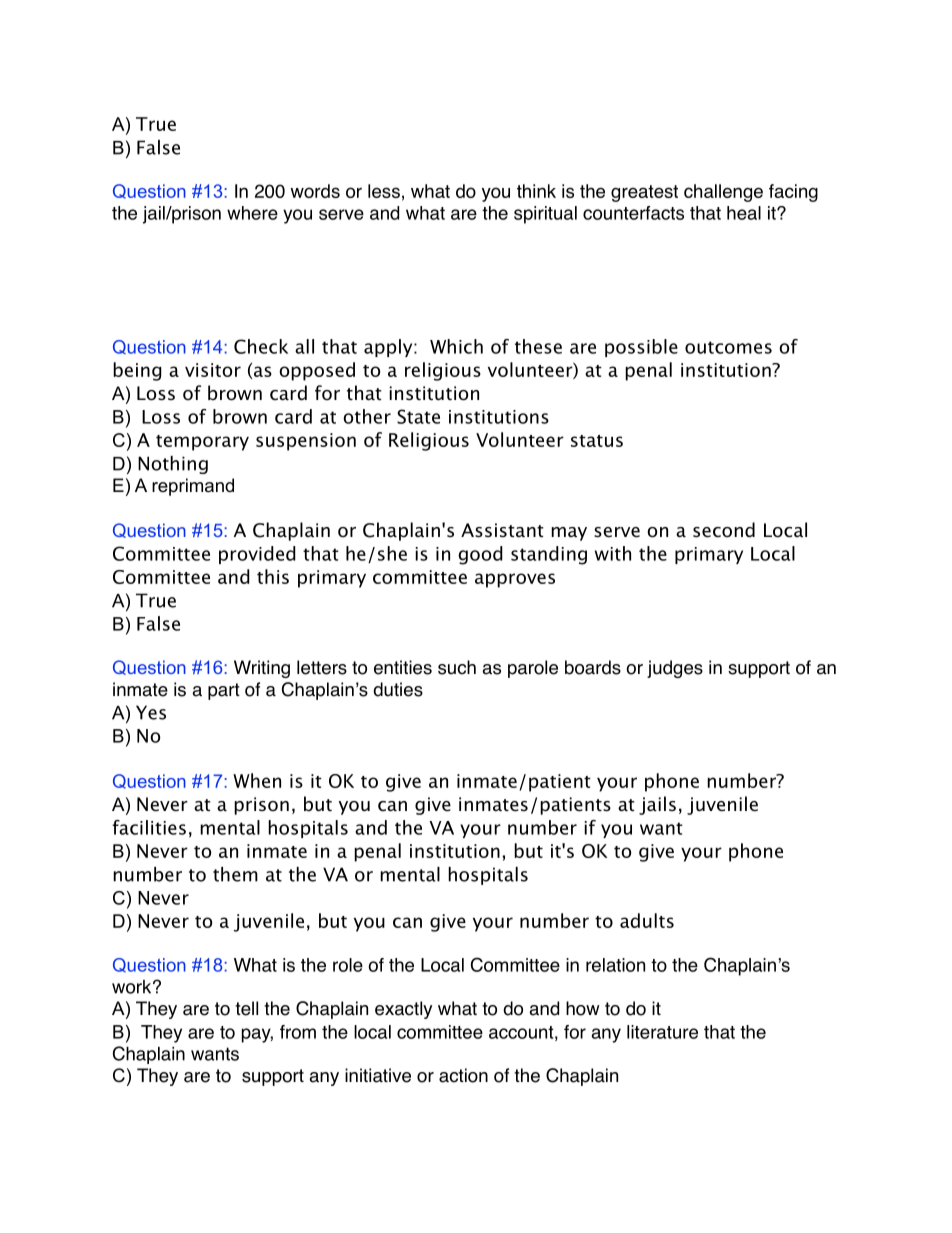 This screenshot has width=952, height=1233. What do you see at coordinates (246, 1008) in the screenshot?
I see `tell` at bounding box center [246, 1008].
